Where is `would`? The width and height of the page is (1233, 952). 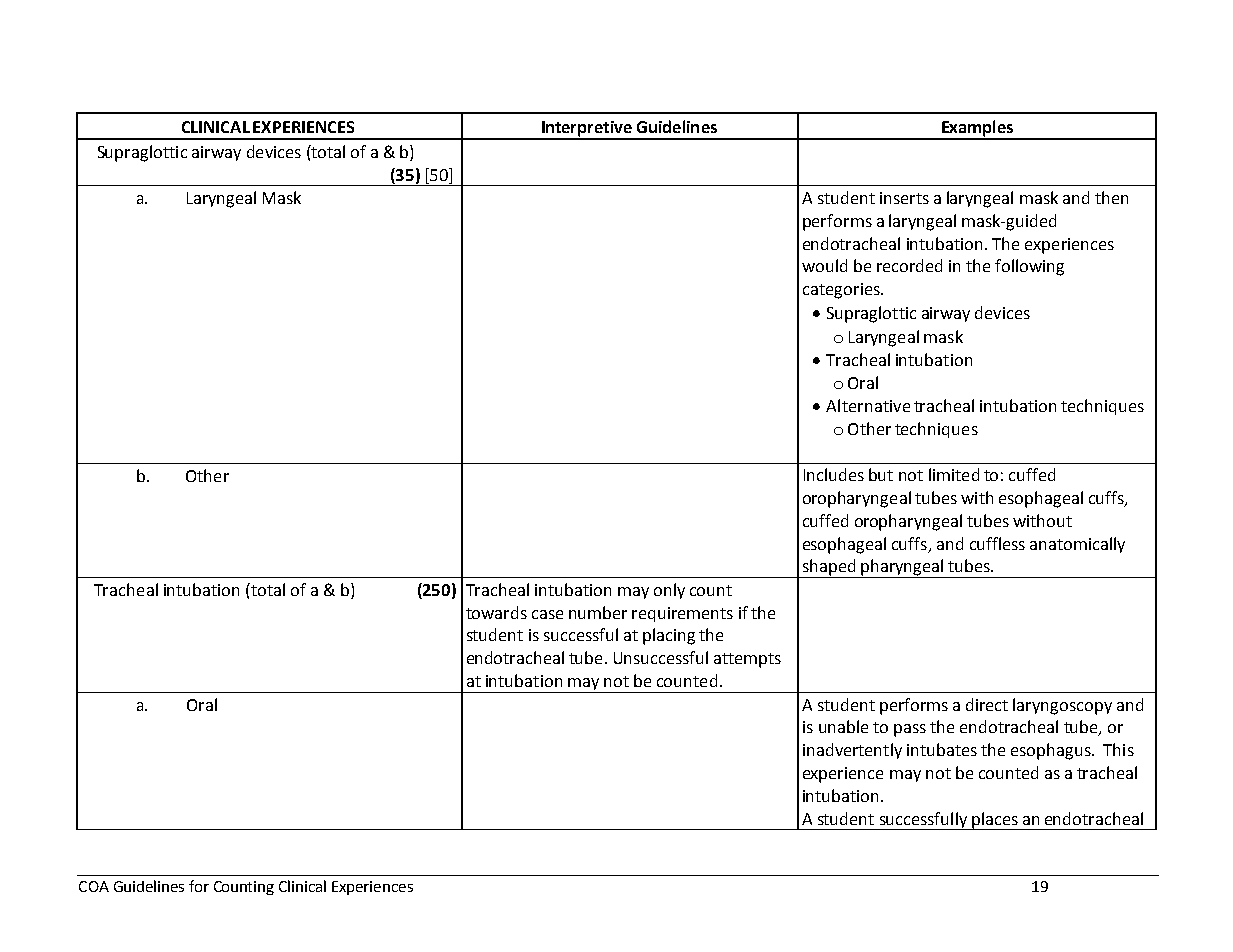 would is located at coordinates (824, 265).
